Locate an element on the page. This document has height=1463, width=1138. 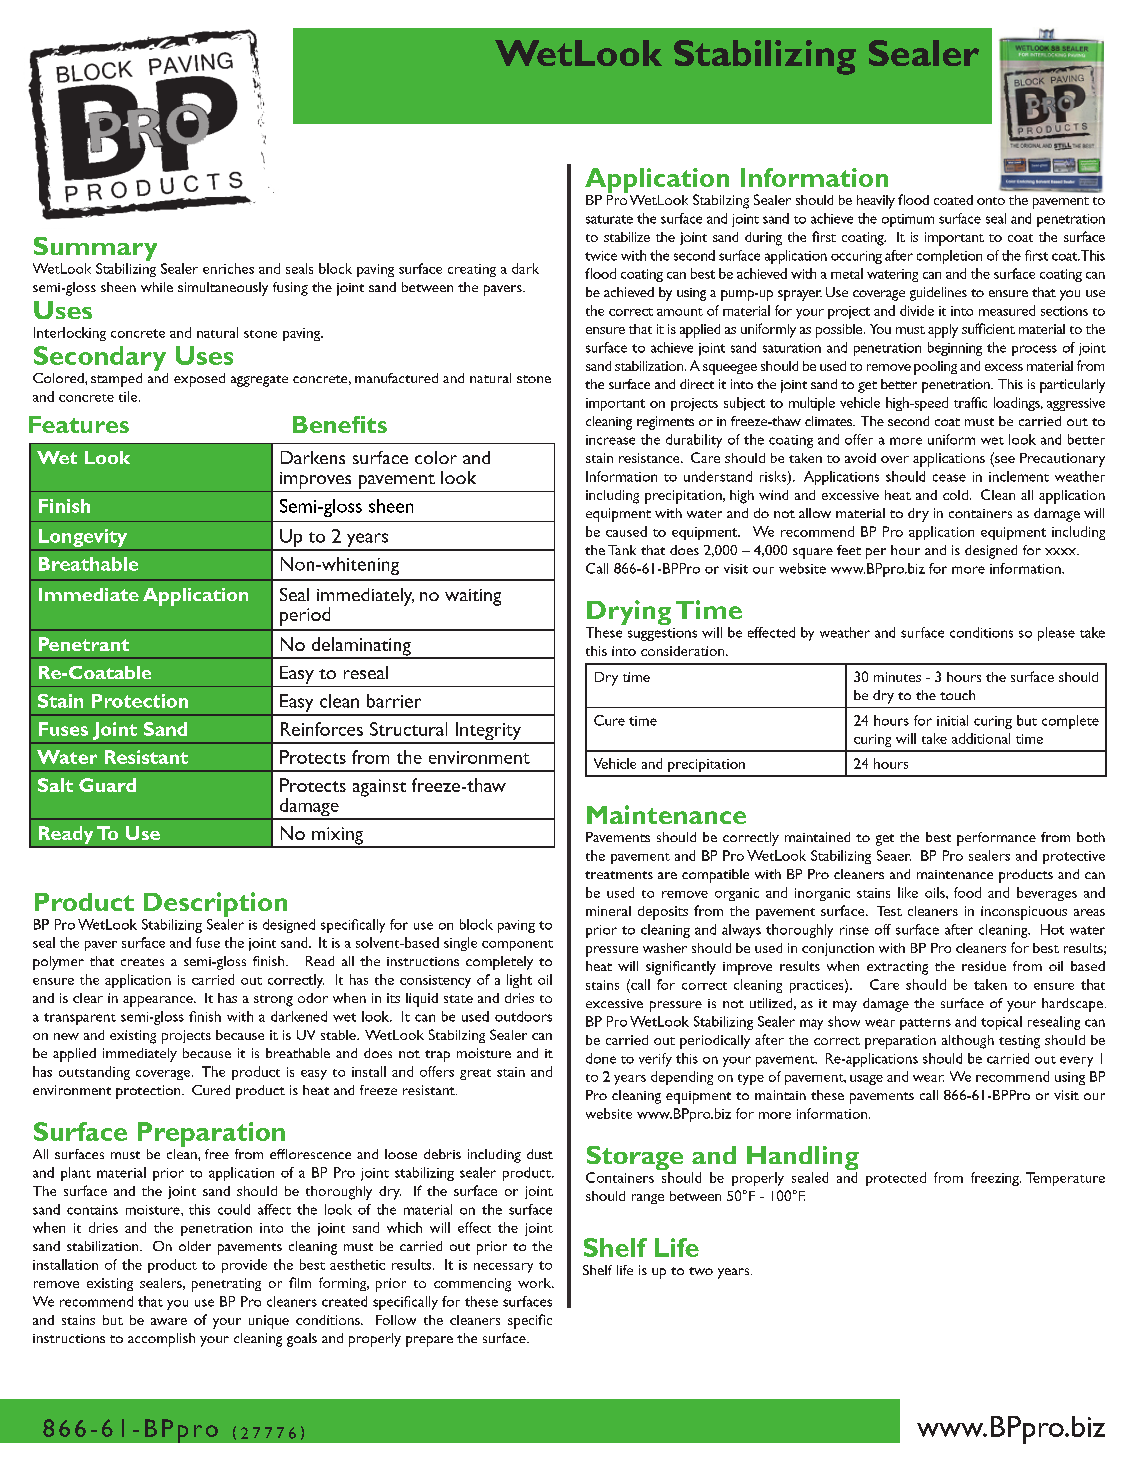
done is located at coordinates (601, 1058).
